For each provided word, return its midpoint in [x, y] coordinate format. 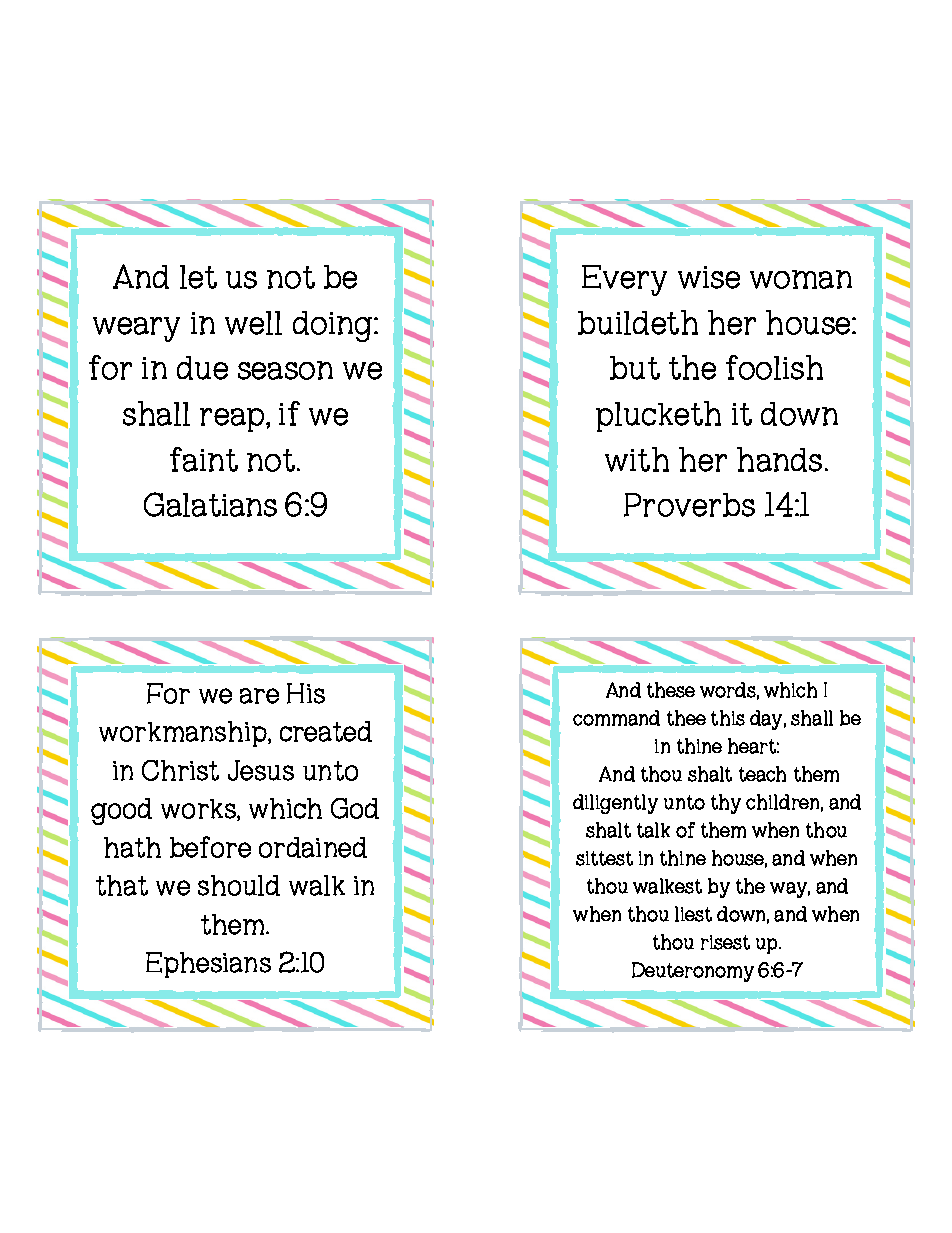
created [326, 731]
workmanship [184, 734]
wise [709, 277]
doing [334, 326]
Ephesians [208, 965]
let [198, 277]
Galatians [210, 504]
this [728, 718]
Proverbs [689, 505]
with [637, 459]
